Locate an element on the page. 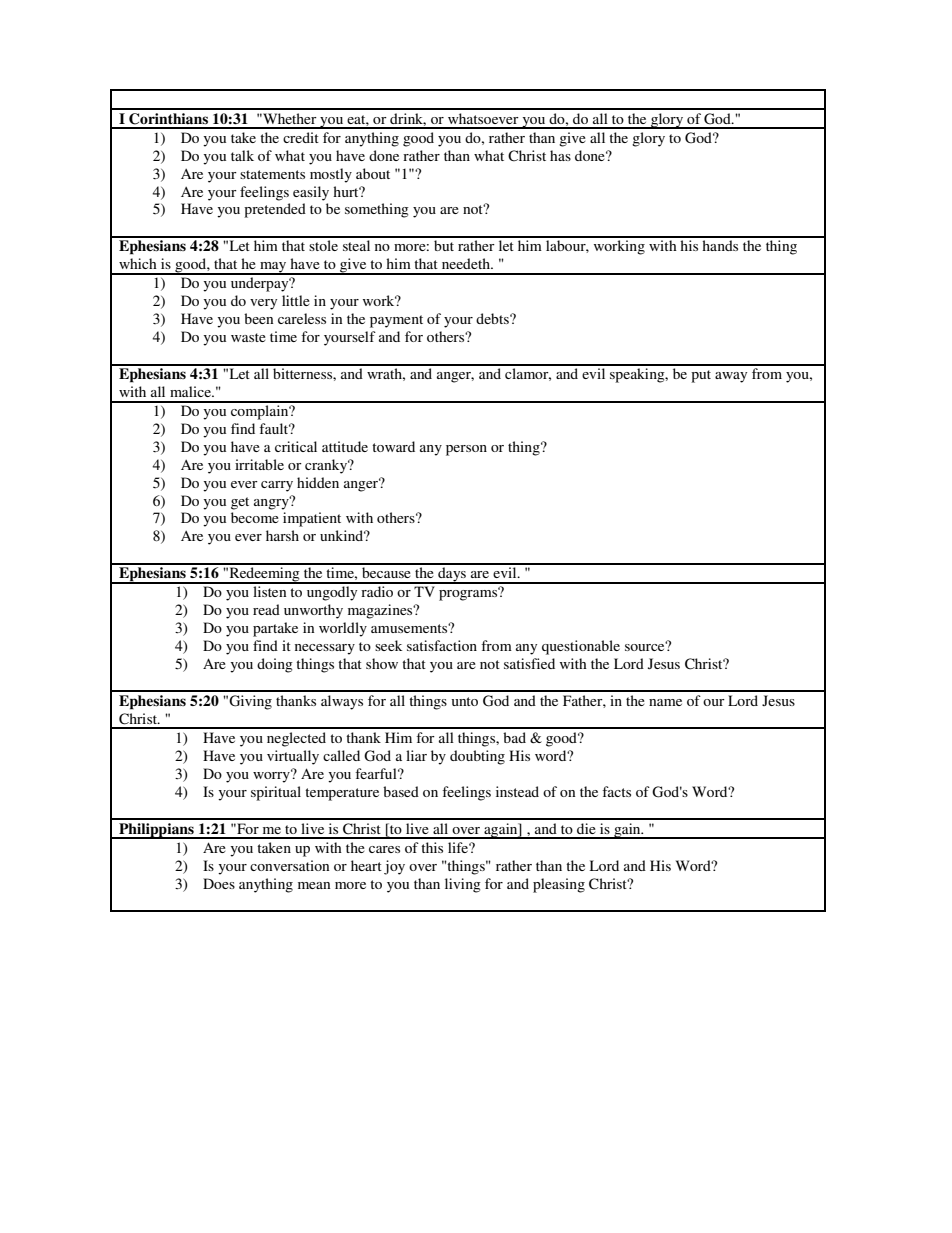  put is located at coordinates (701, 376).
